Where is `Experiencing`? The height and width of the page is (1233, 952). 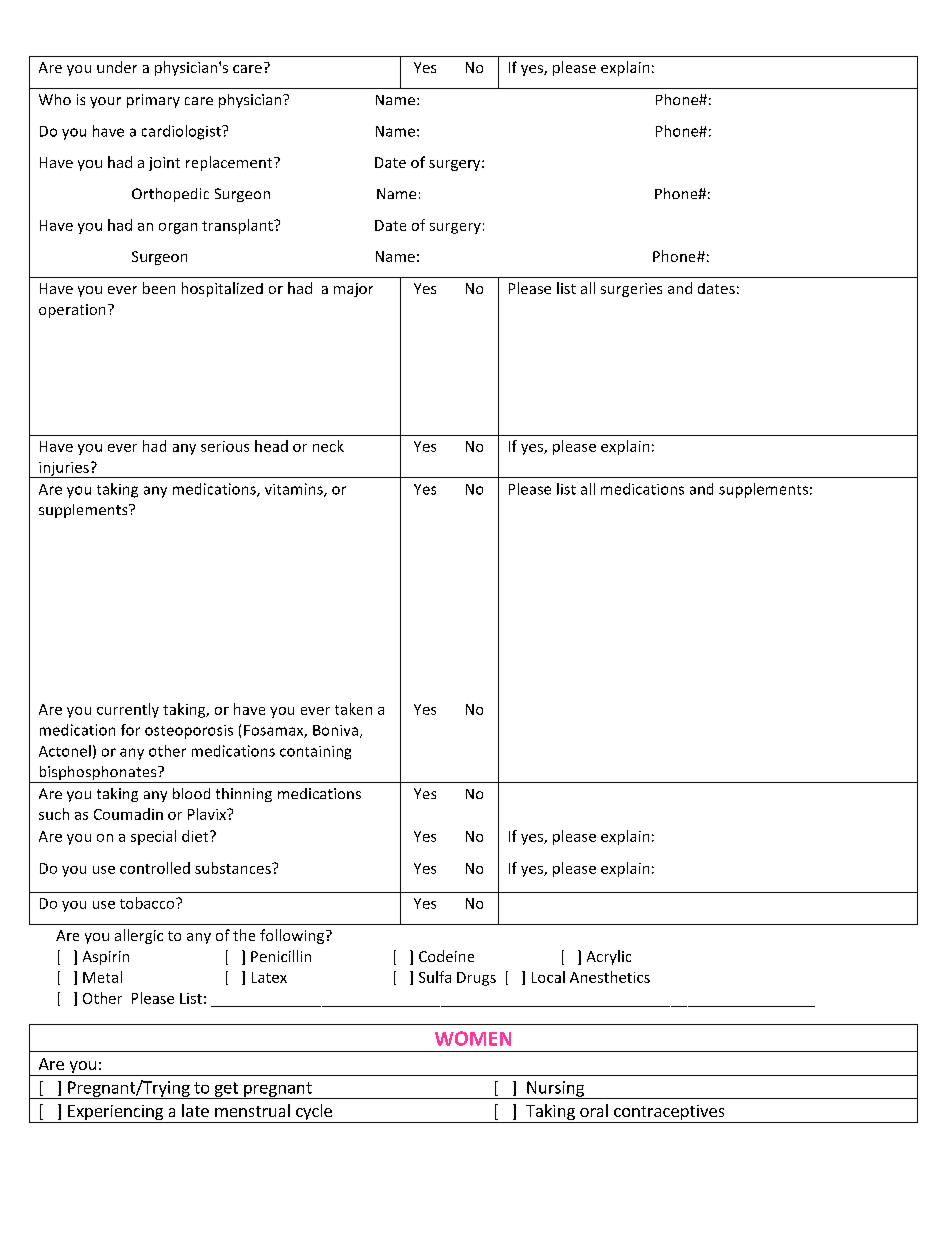 Experiencing is located at coordinates (116, 1114).
